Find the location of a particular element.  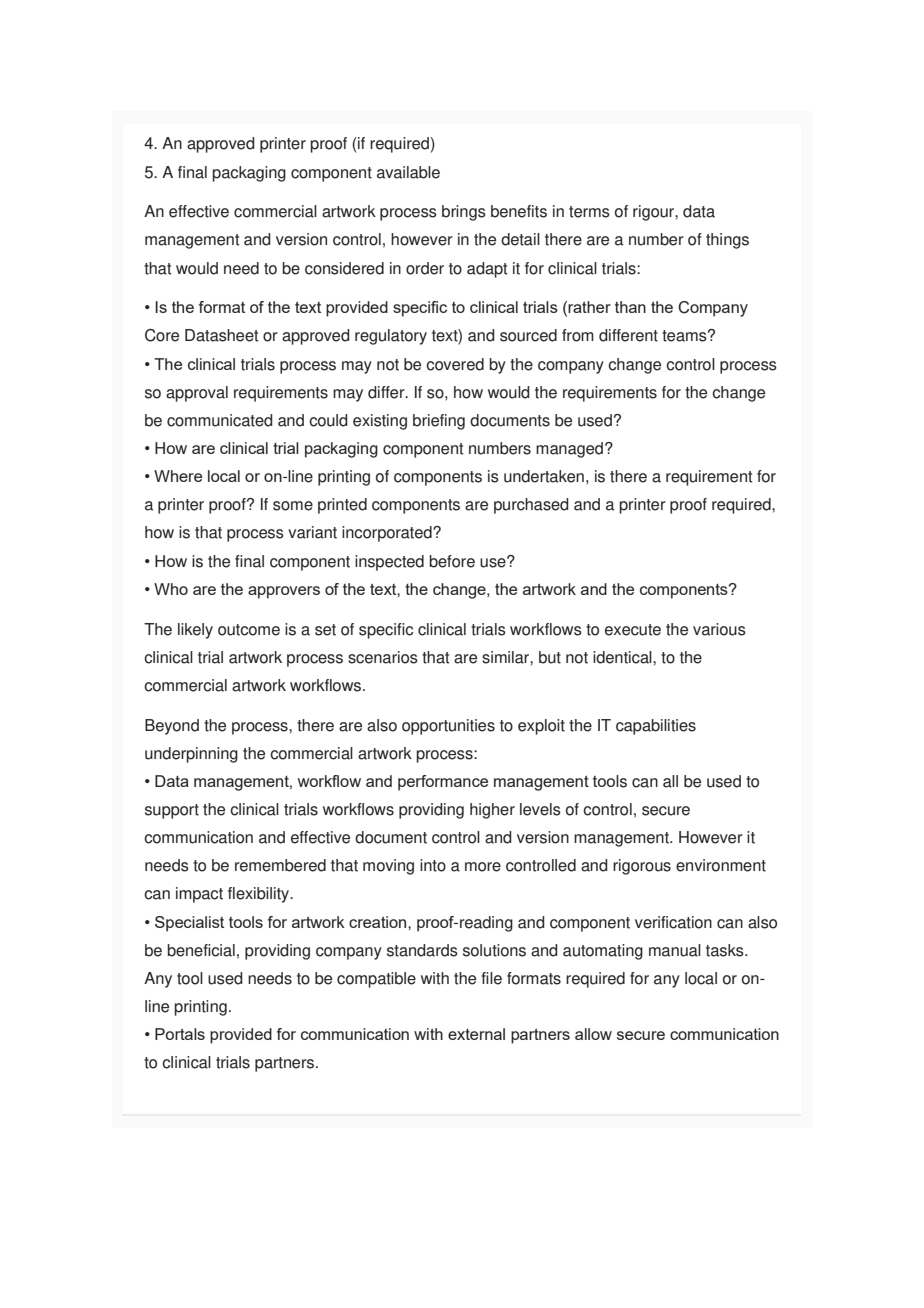

external is located at coordinates (476, 1034).
